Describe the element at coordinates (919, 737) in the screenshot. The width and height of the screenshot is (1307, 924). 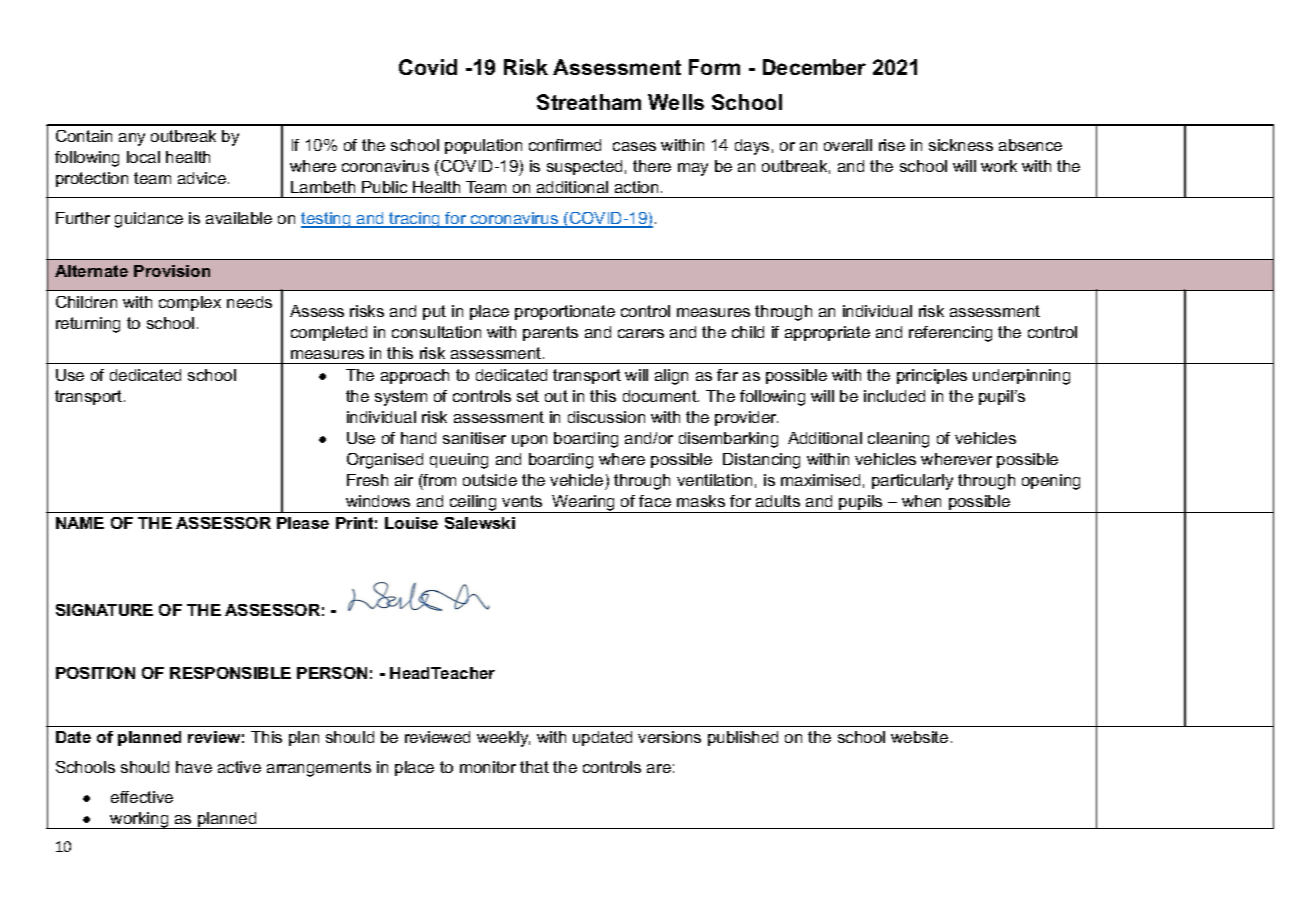
I see `website` at that location.
